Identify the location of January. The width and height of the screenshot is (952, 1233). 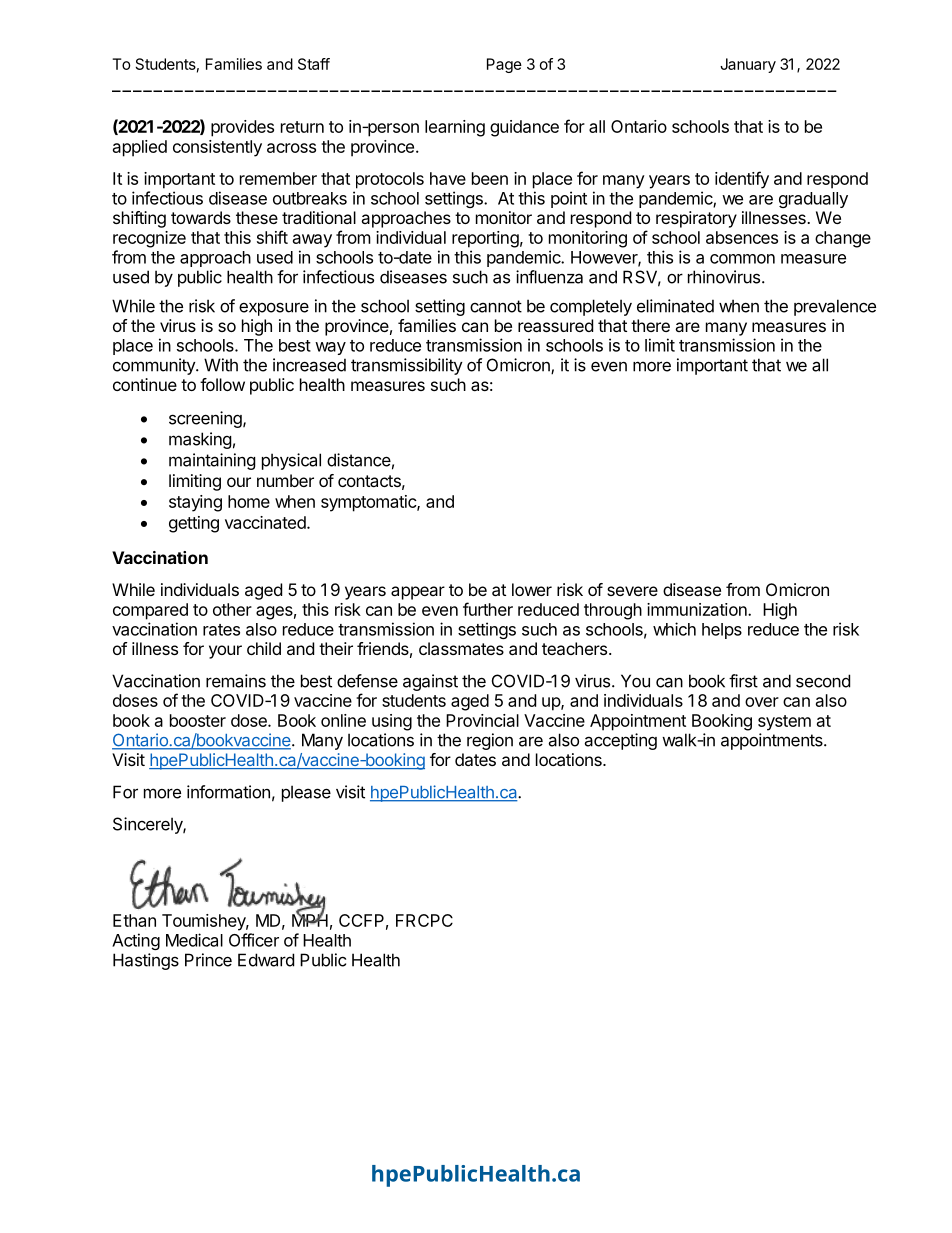
(748, 65).
